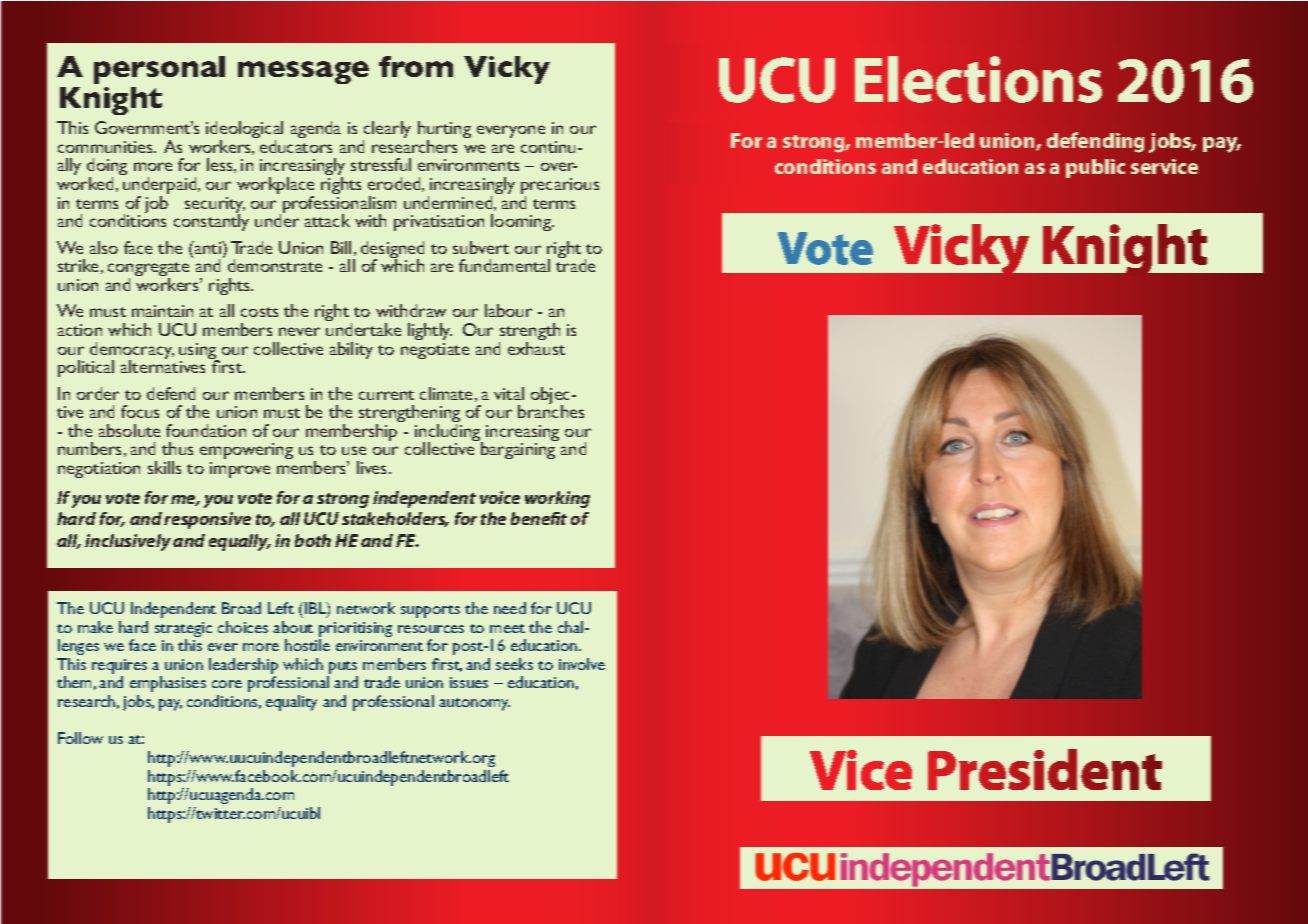  I want to click on from, so click(416, 66).
